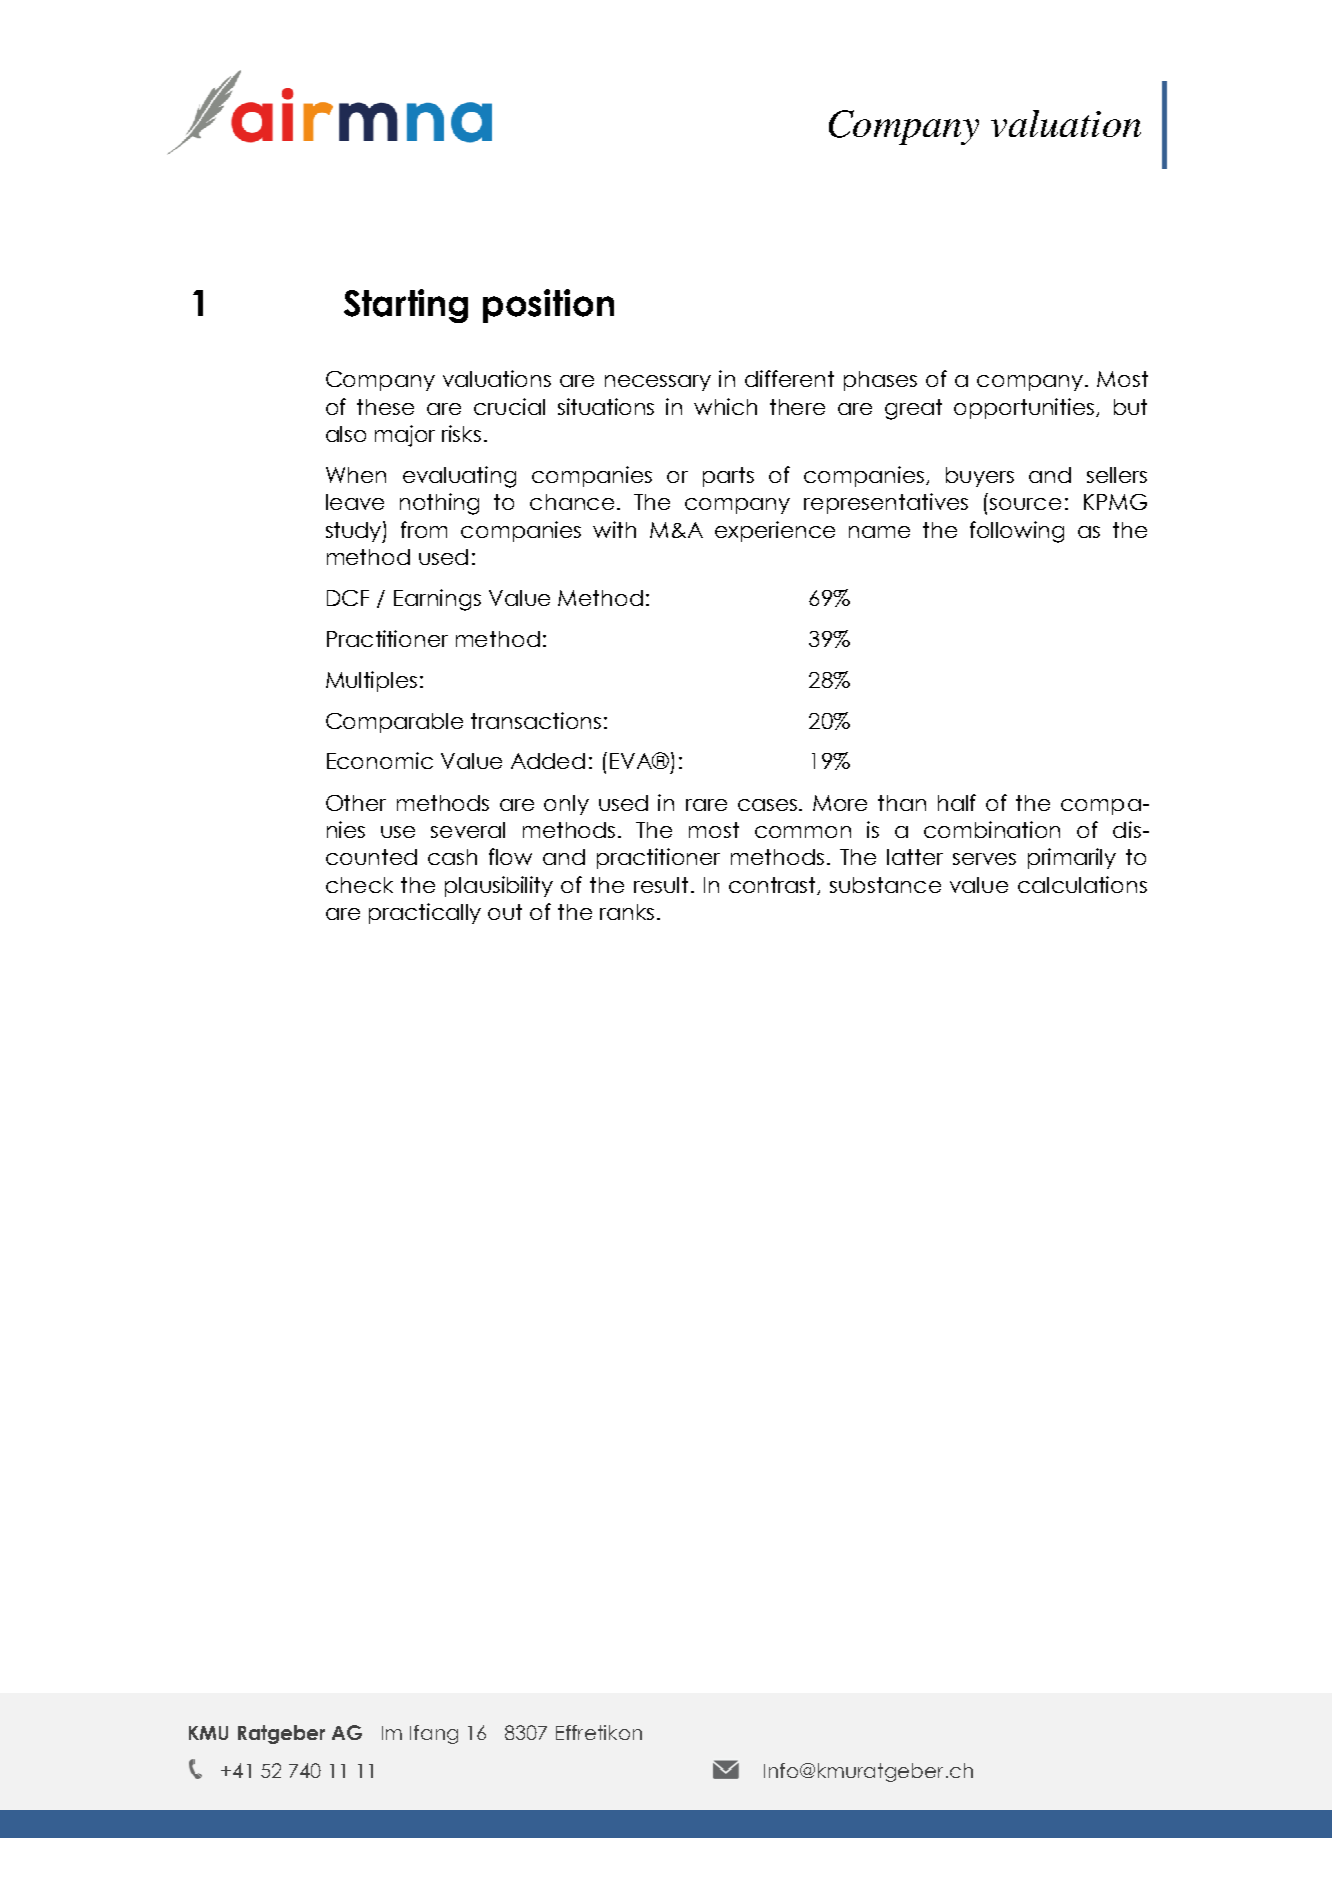 The width and height of the screenshot is (1332, 1885). What do you see at coordinates (437, 600) in the screenshot?
I see `Earnings` at bounding box center [437, 600].
